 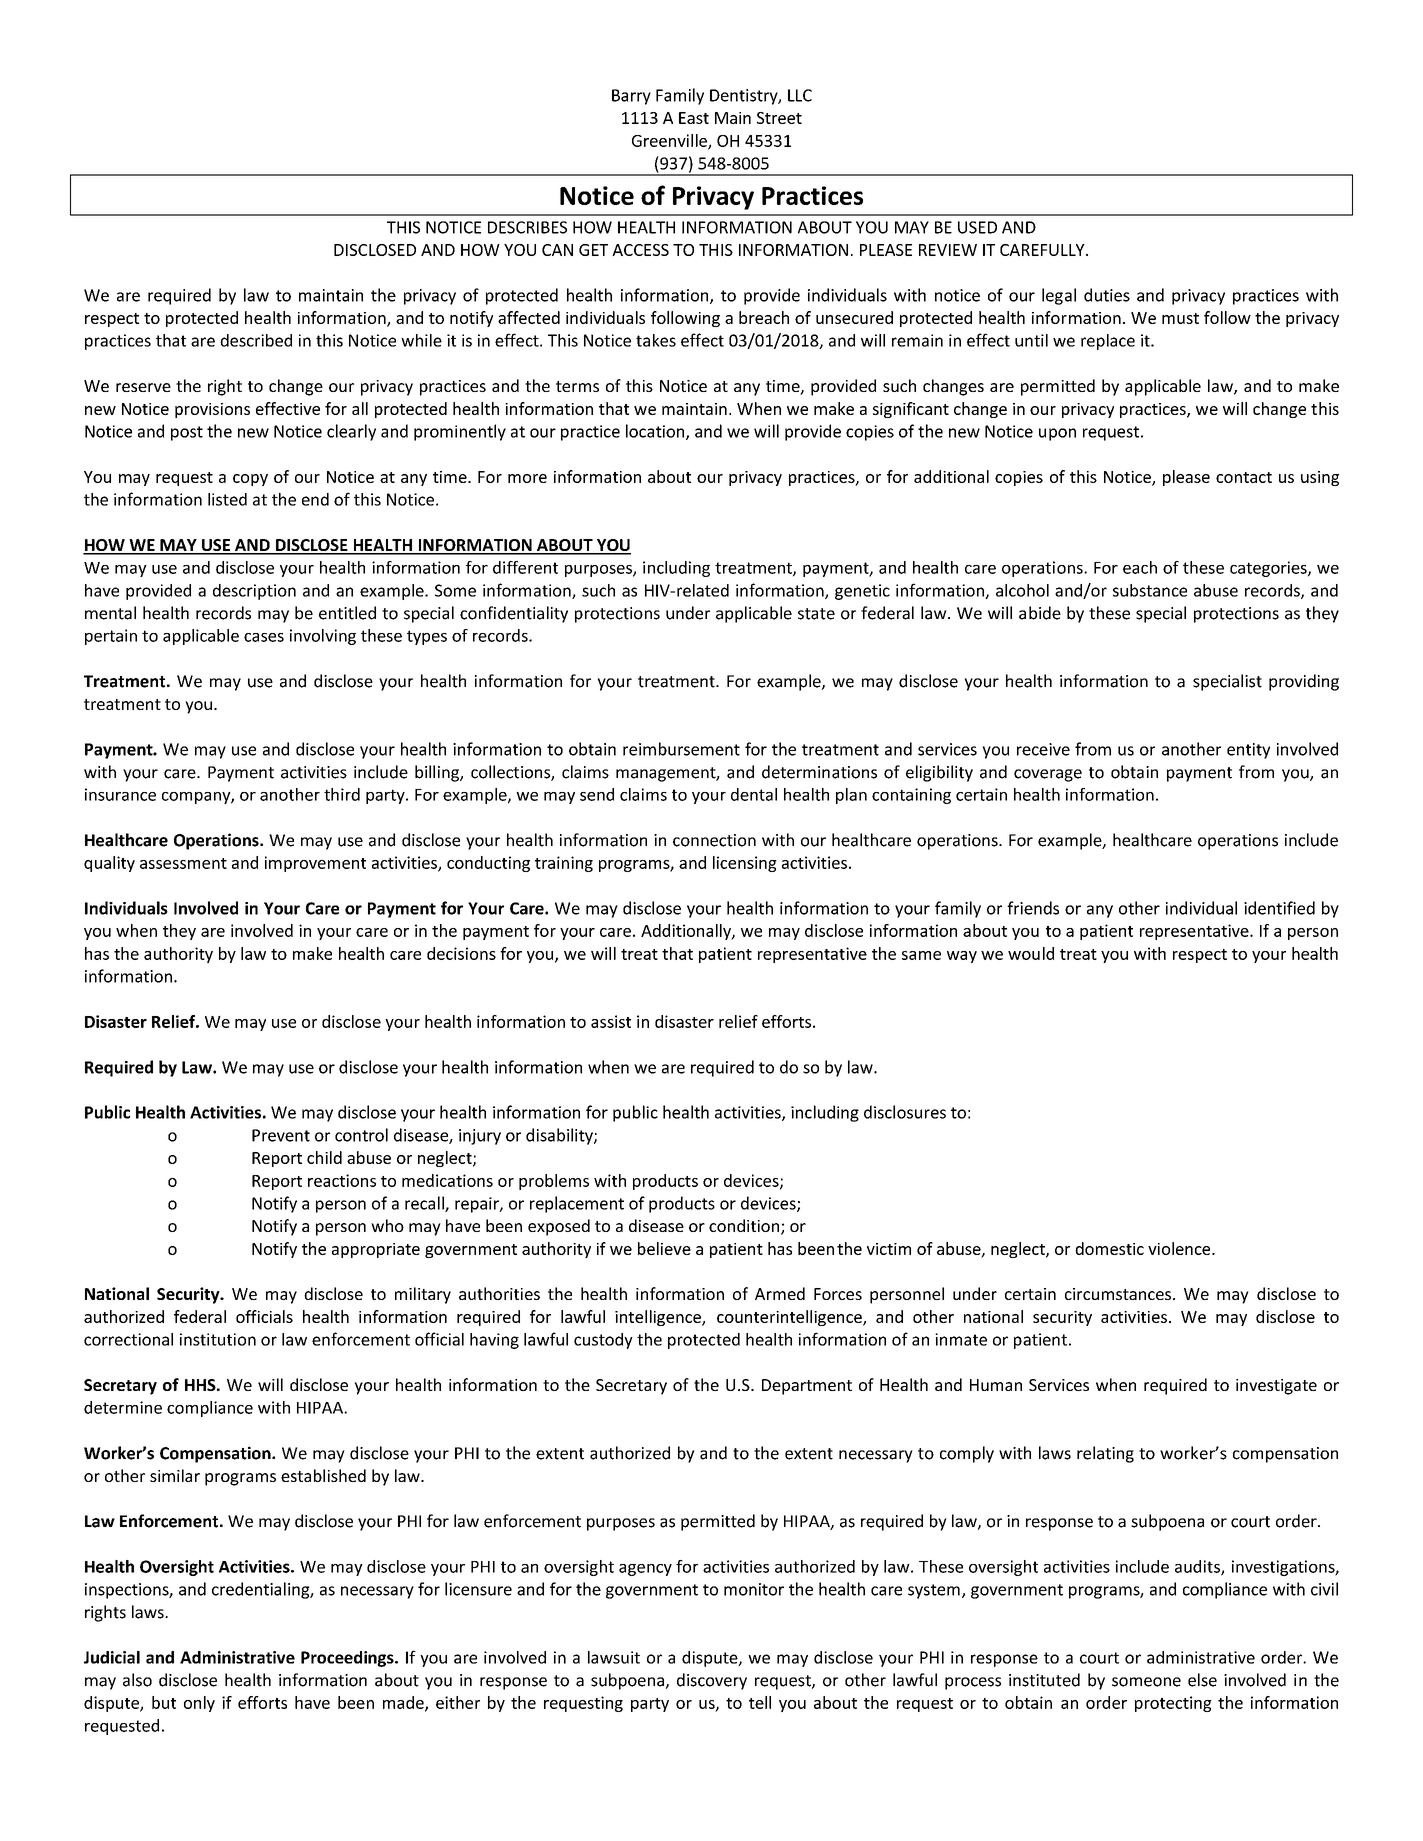 What do you see at coordinates (1279, 908) in the screenshot?
I see `identified` at bounding box center [1279, 908].
